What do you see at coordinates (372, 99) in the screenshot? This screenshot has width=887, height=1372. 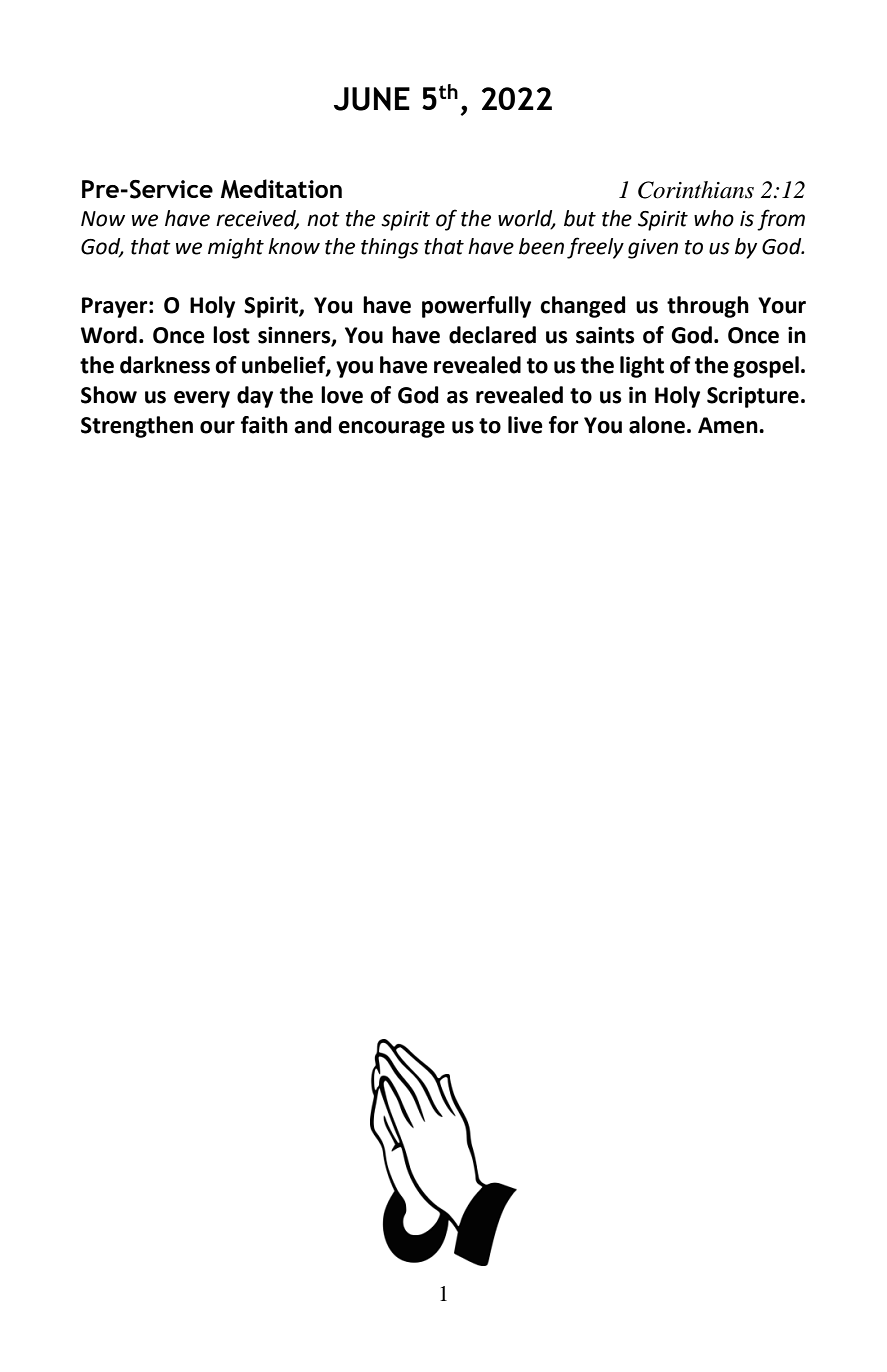 I see `JUNE` at bounding box center [372, 99].
